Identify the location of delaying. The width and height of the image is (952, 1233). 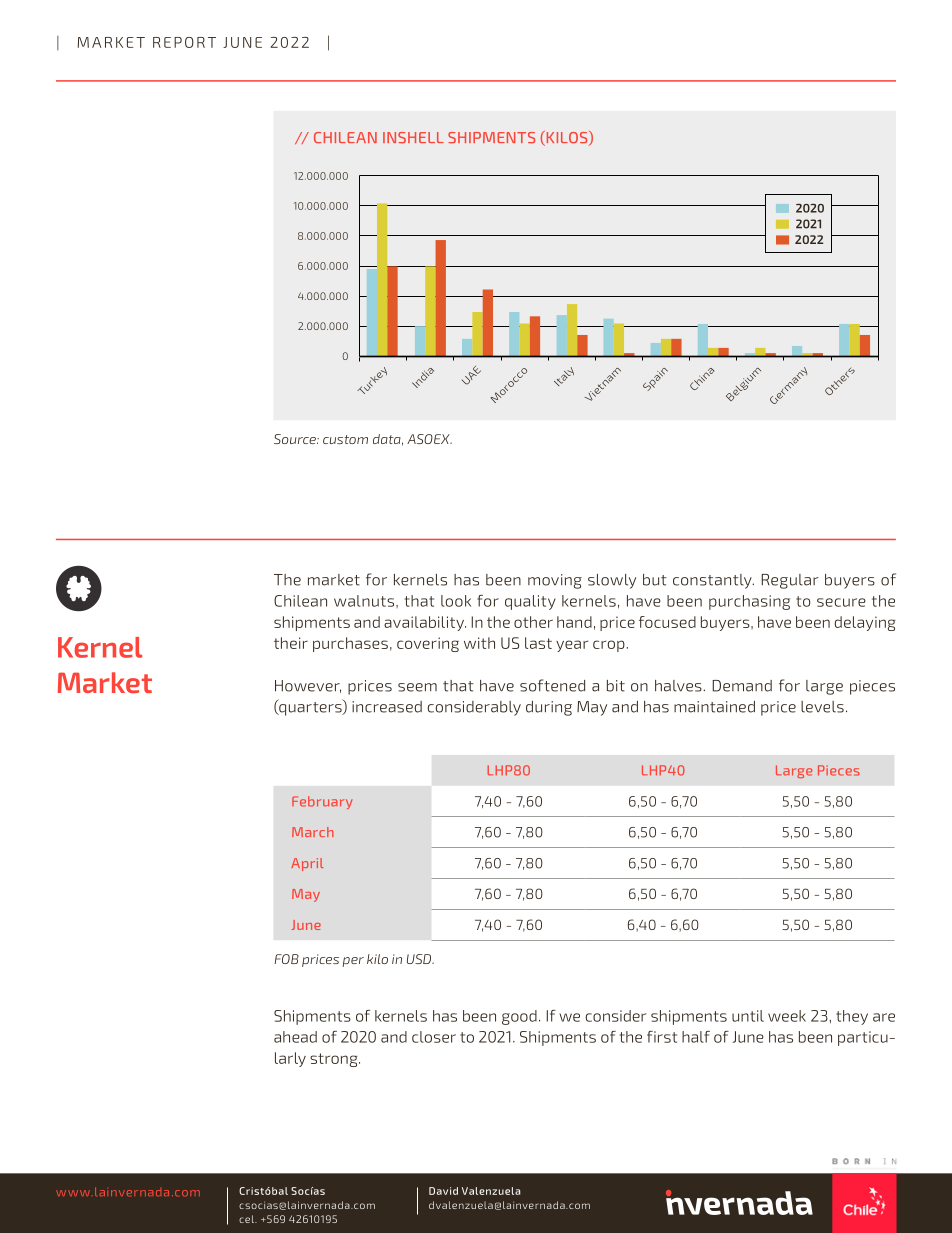
(865, 623).
